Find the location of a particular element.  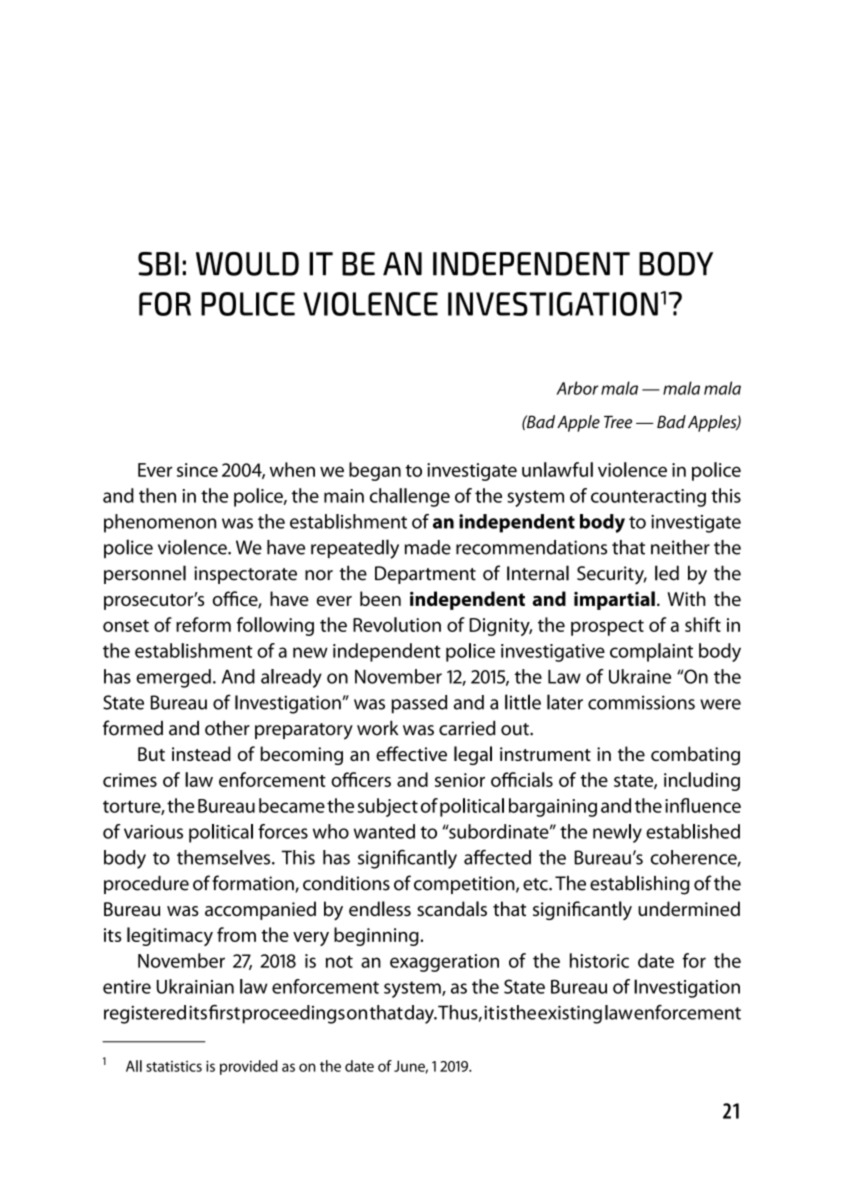

statistics is located at coordinates (174, 1066).
